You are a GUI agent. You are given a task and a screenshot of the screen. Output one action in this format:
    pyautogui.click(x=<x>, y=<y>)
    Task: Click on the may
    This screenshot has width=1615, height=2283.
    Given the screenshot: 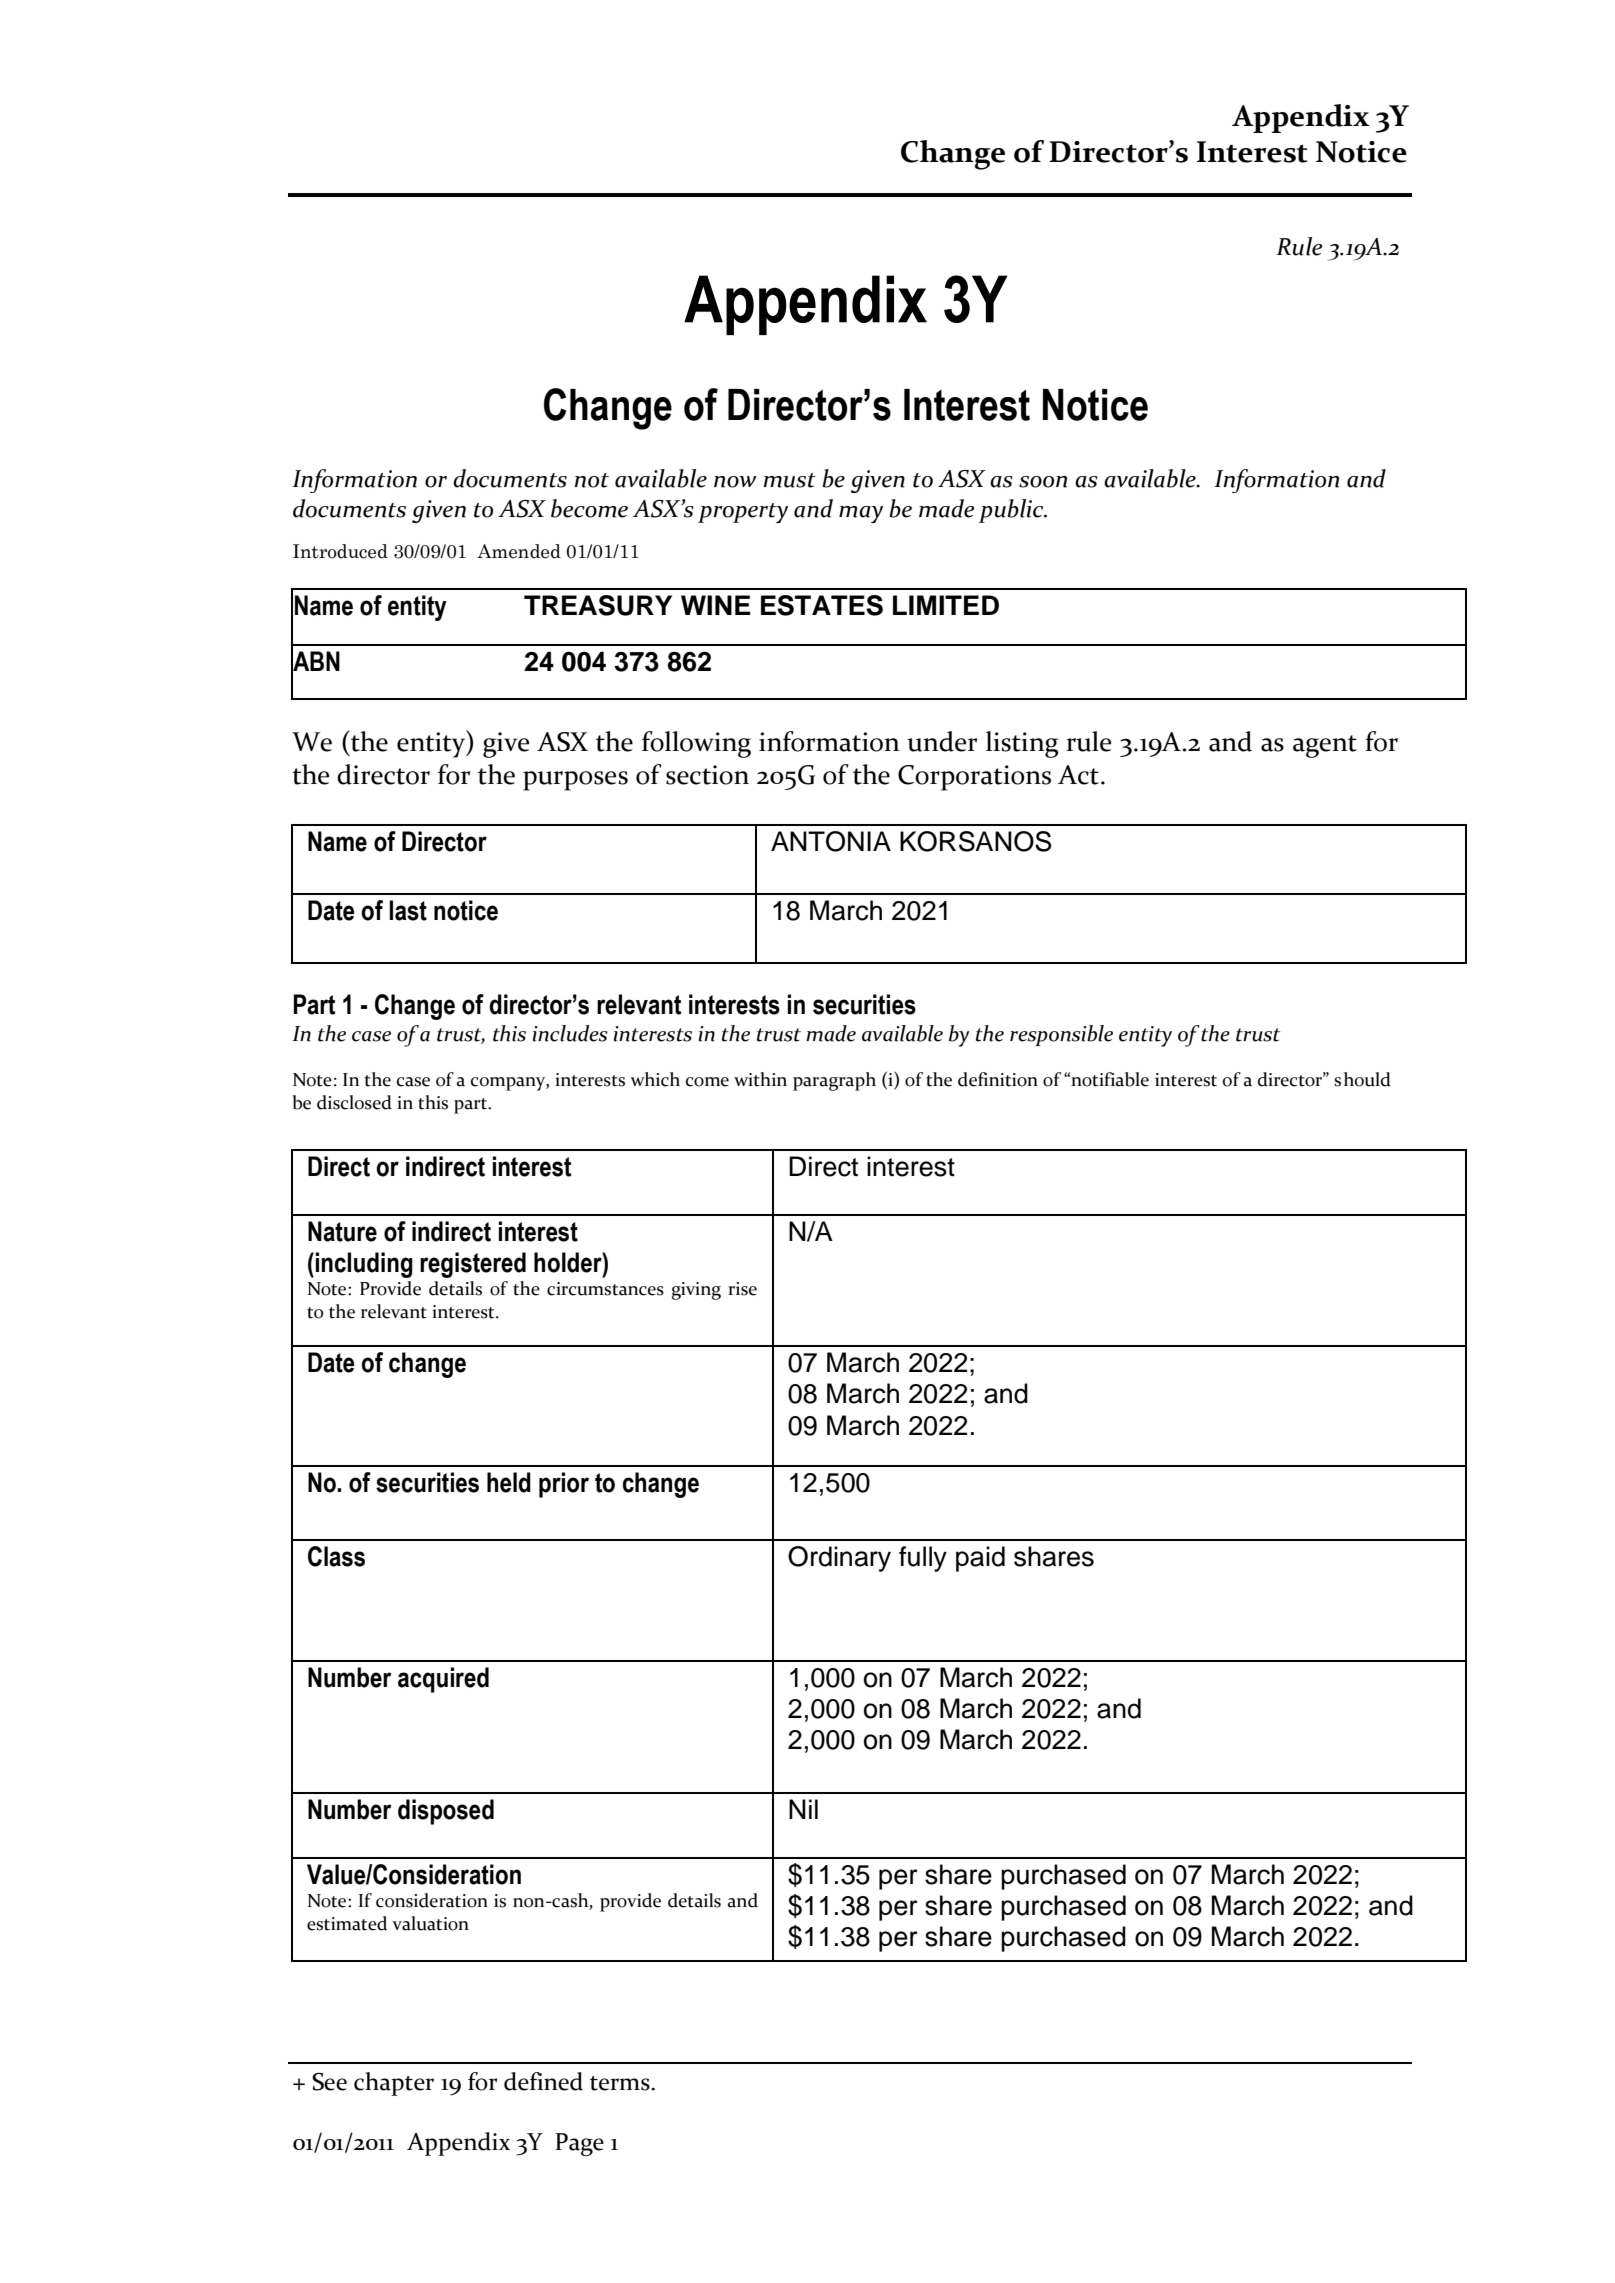 What is the action you would take?
    pyautogui.click(x=861, y=514)
